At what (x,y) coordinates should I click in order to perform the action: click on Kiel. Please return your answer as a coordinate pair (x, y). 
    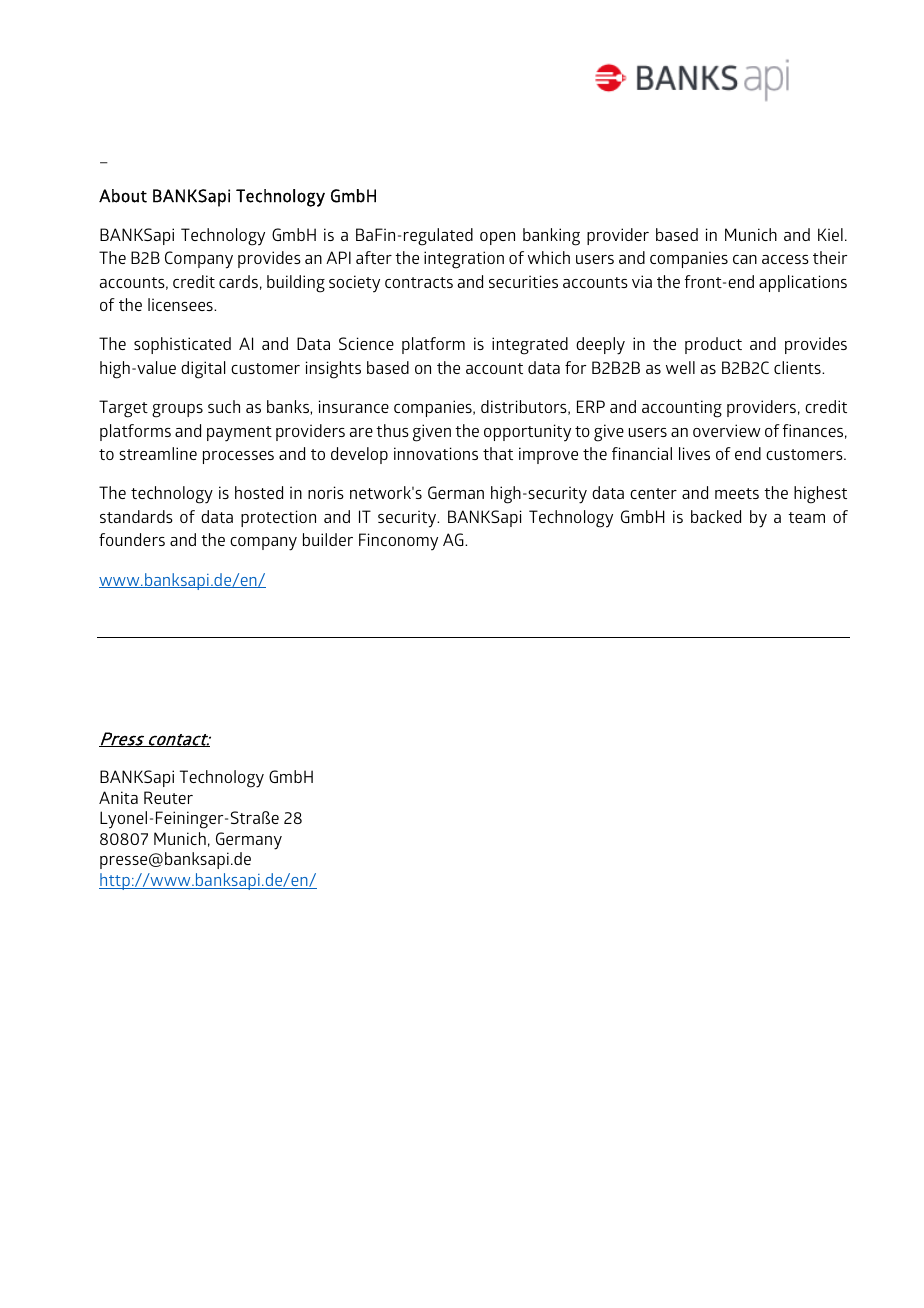
    Looking at the image, I should click on (830, 234).
